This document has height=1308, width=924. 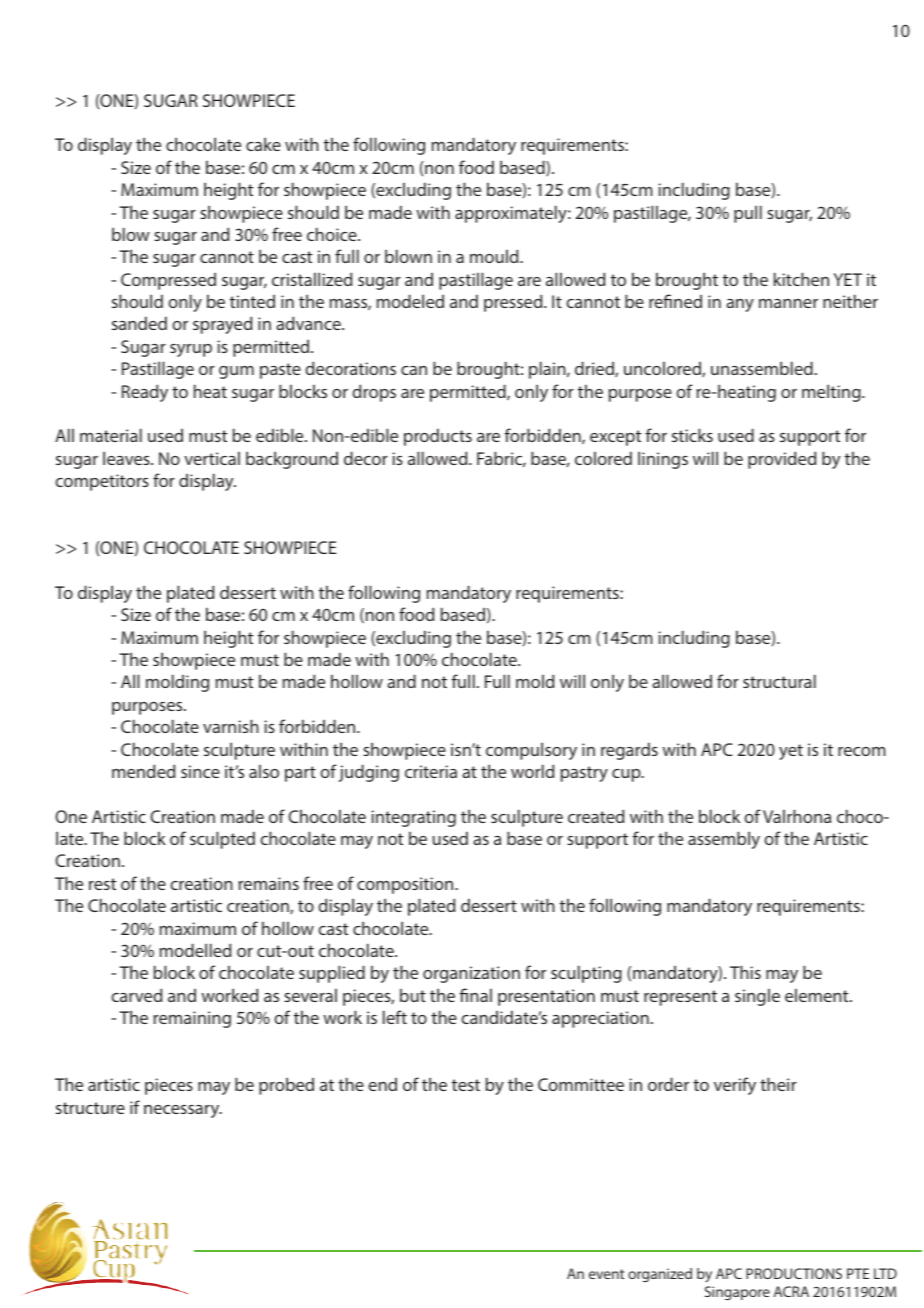 What do you see at coordinates (438, 437) in the document?
I see `products` at bounding box center [438, 437].
